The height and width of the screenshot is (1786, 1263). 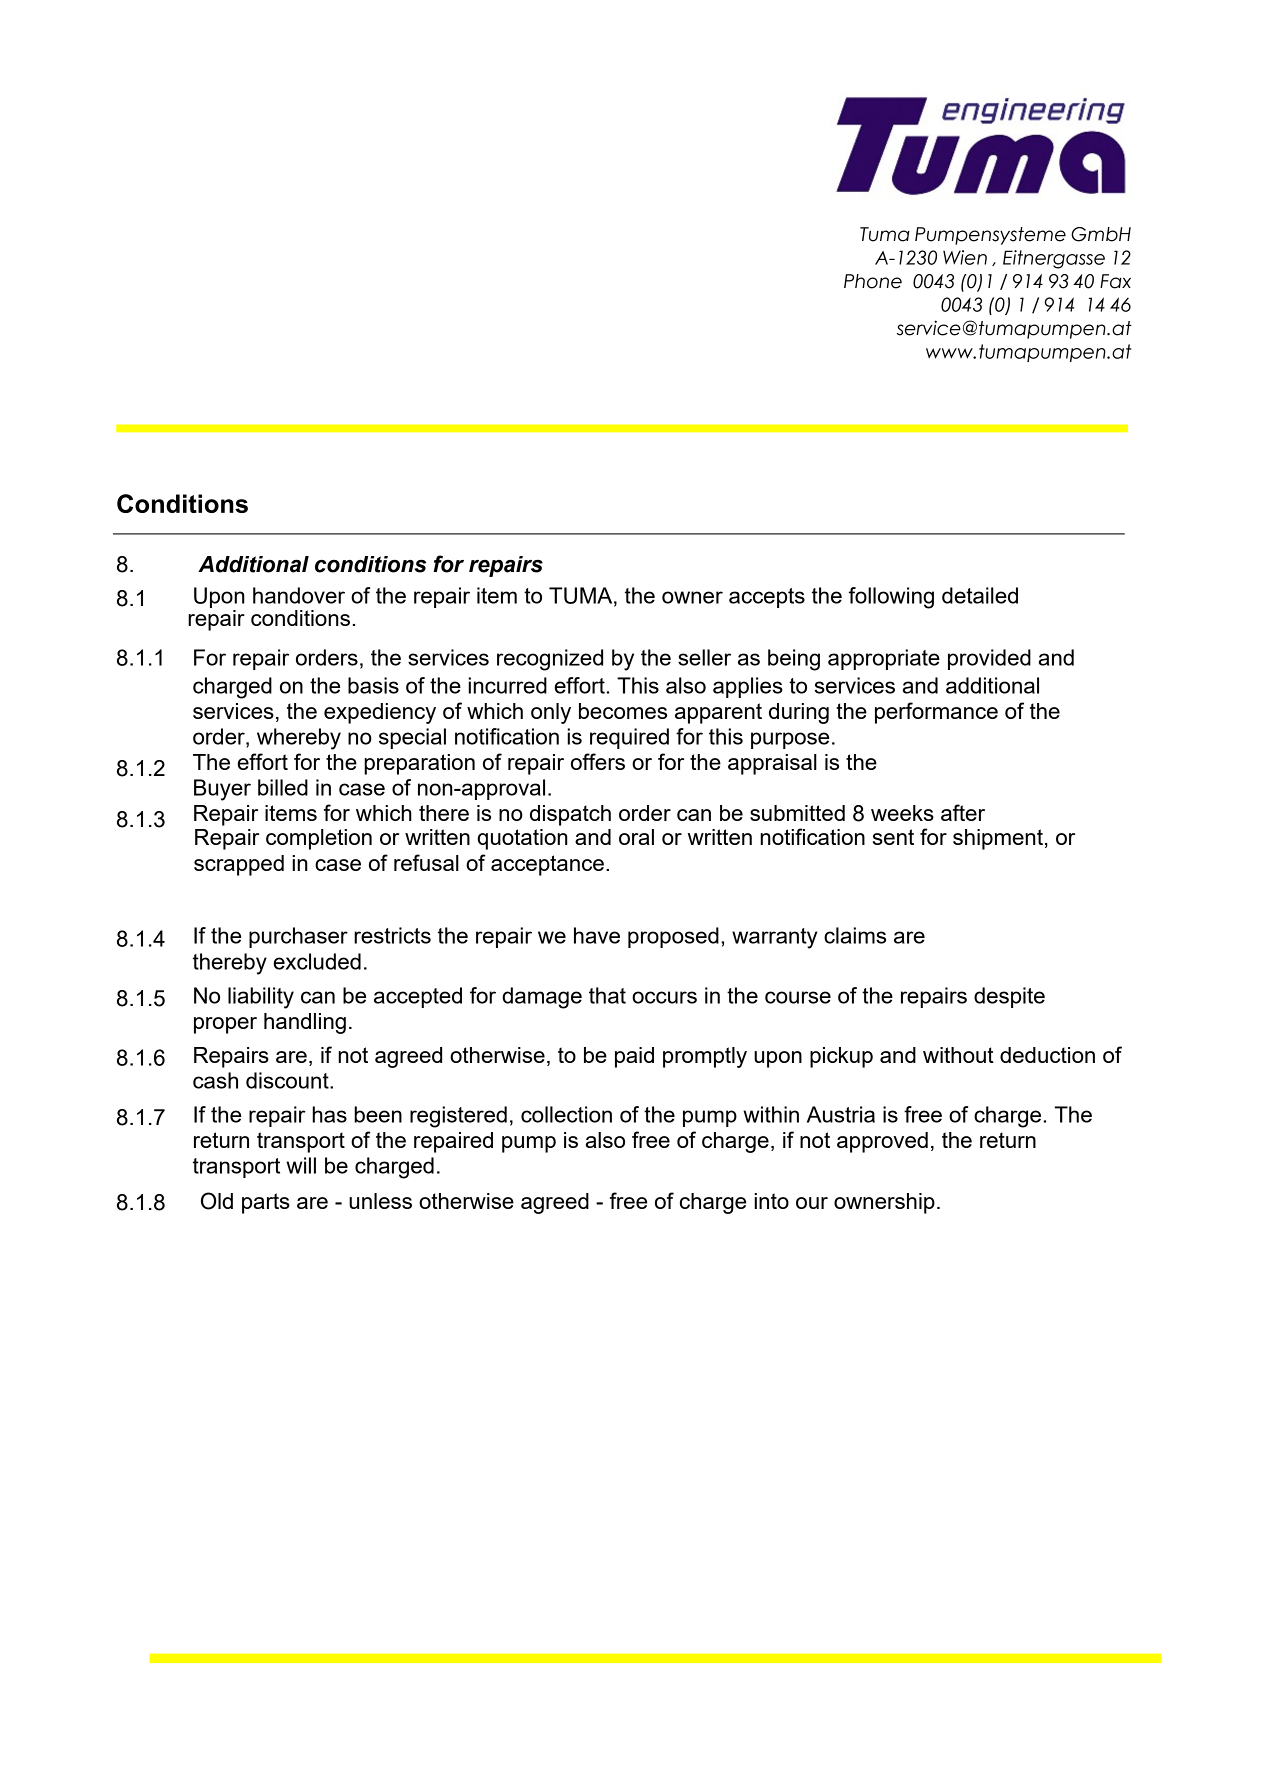 I want to click on whereby, so click(x=299, y=739).
